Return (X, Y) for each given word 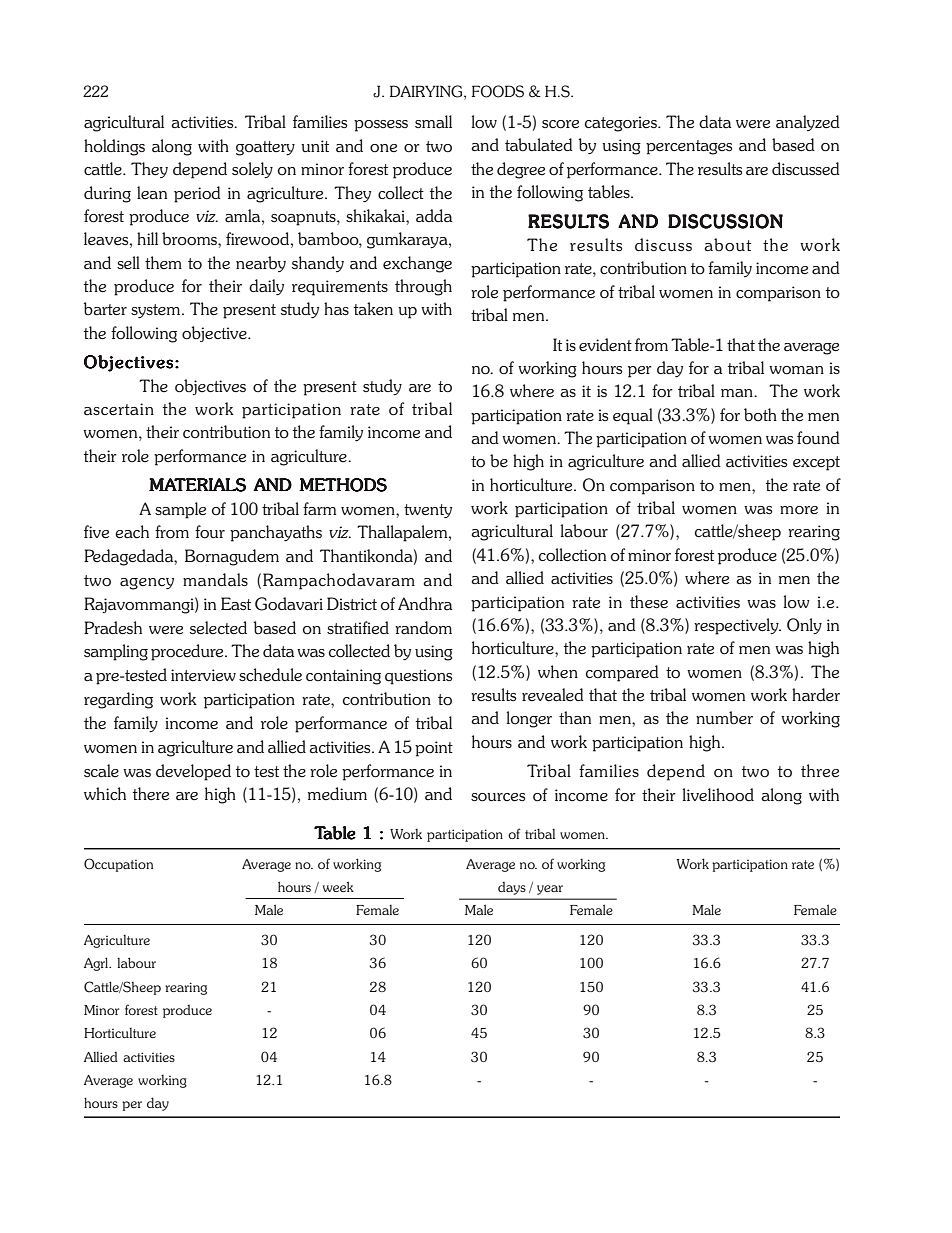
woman (796, 370)
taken (373, 309)
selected (218, 628)
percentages (689, 147)
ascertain (119, 409)
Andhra (425, 603)
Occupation (118, 865)
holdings (114, 147)
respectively (737, 626)
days (512, 888)
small (433, 122)
